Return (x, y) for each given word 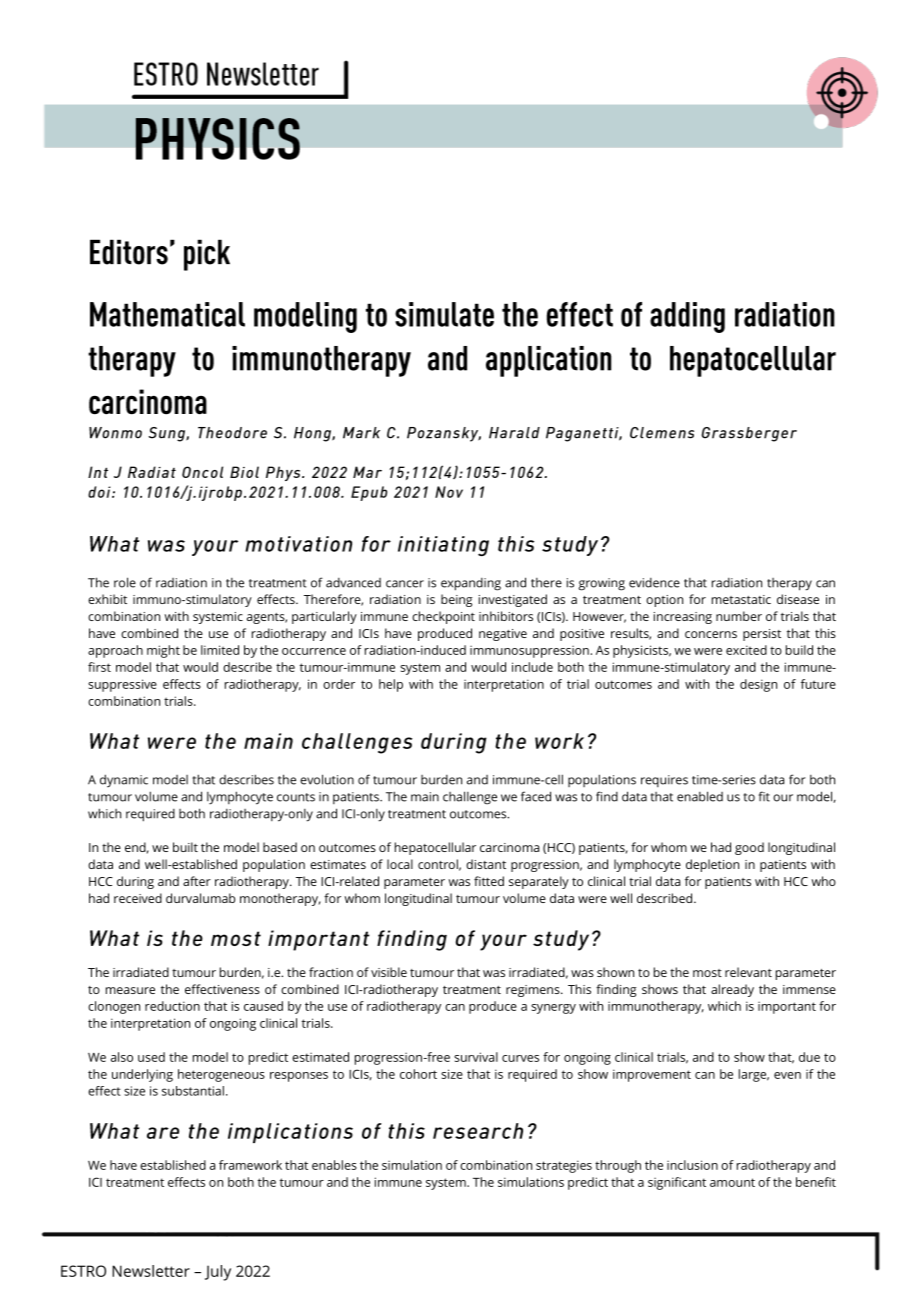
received (138, 898)
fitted (489, 881)
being (457, 600)
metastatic (741, 599)
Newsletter (151, 1271)
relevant (748, 972)
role (125, 582)
